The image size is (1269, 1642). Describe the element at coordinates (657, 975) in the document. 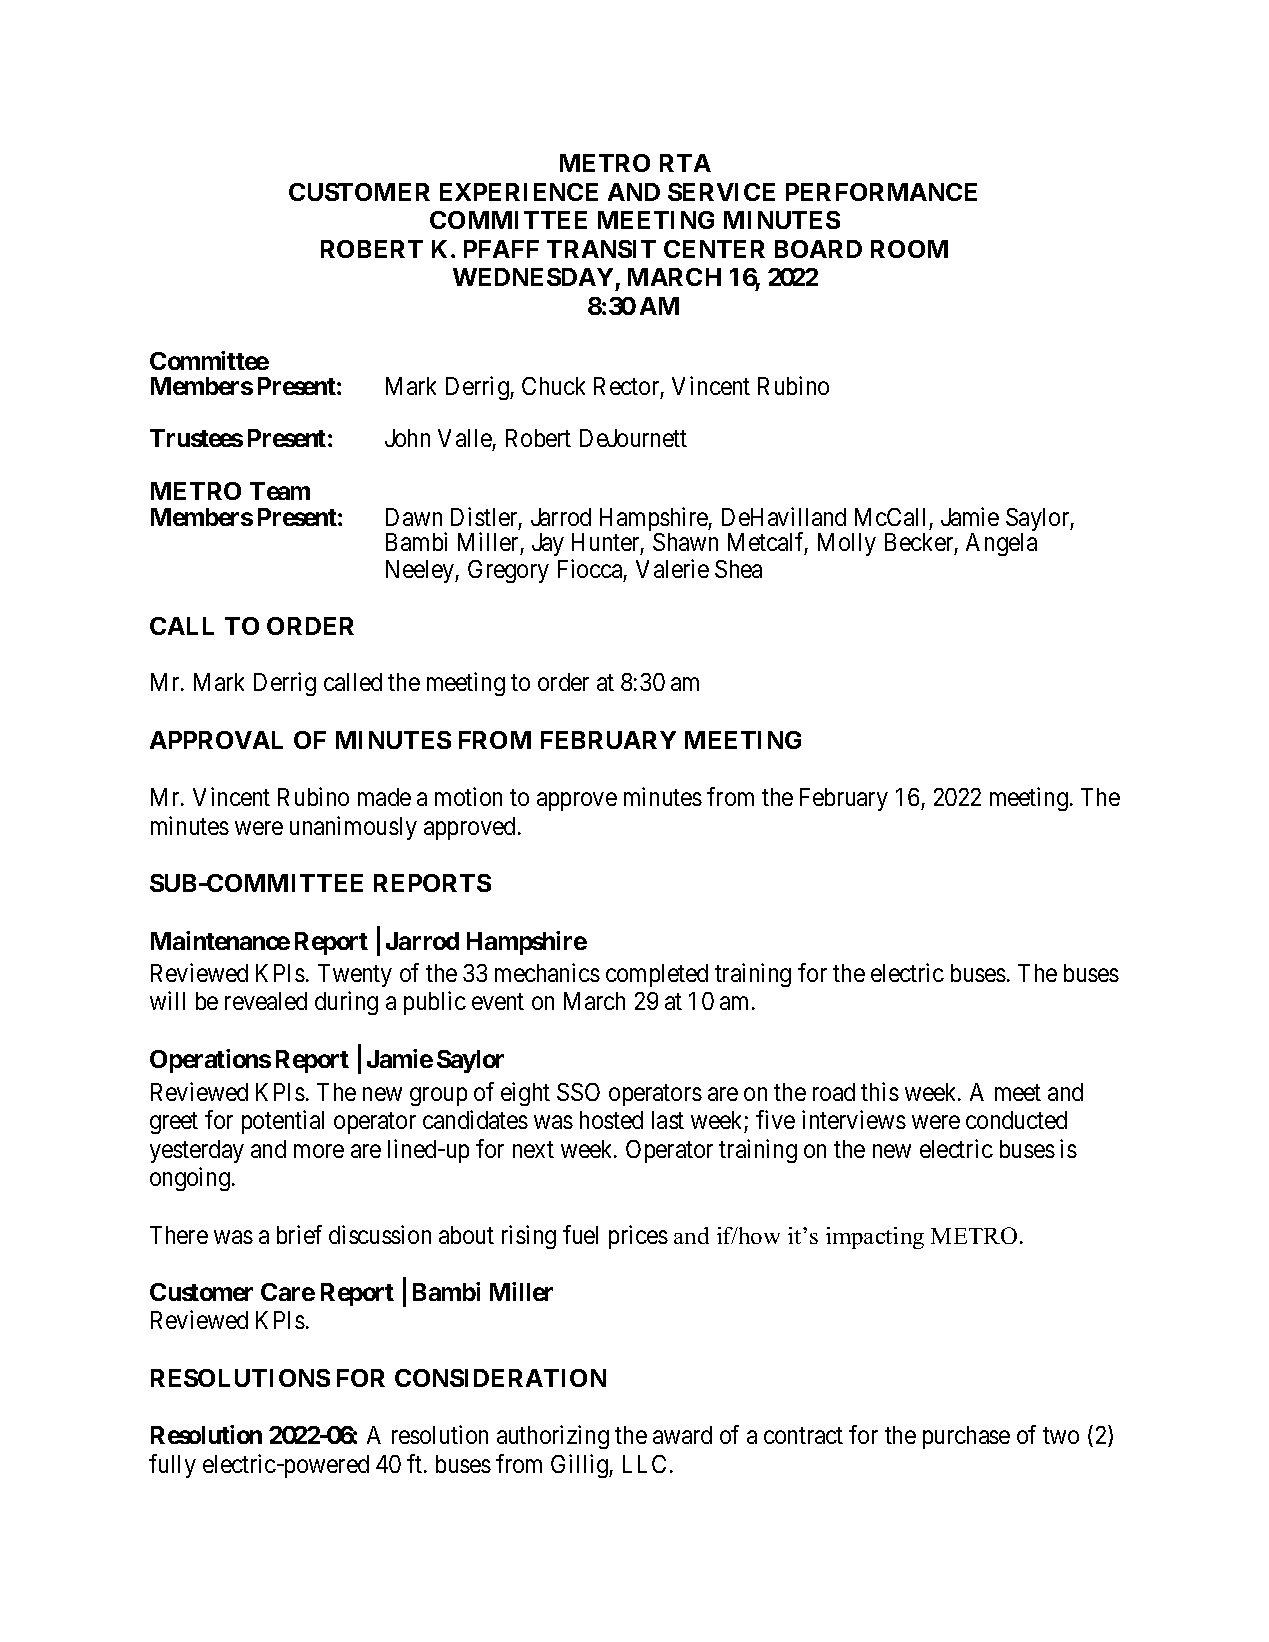

I see `completed` at that location.
